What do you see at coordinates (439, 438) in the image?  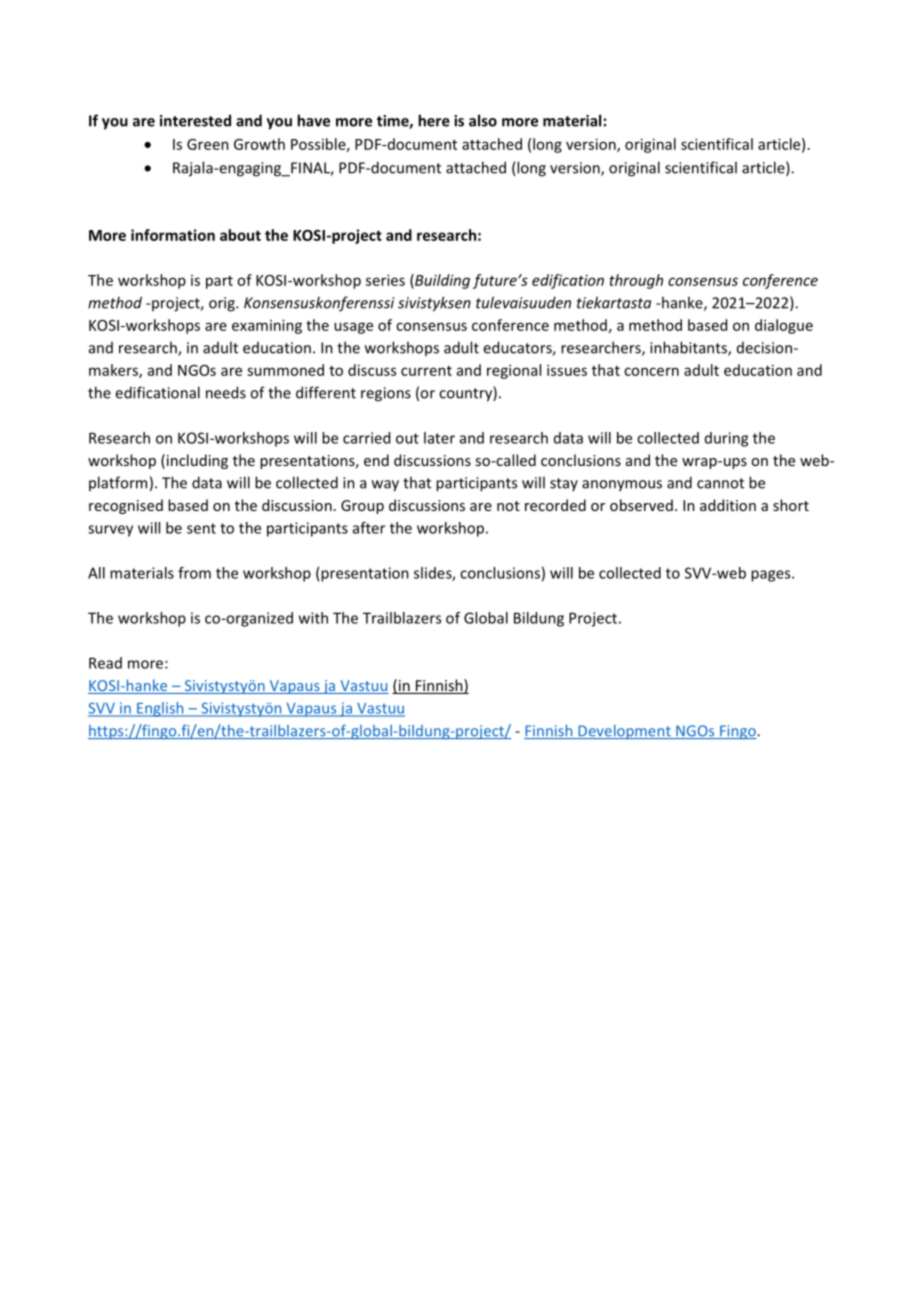 I see `later` at bounding box center [439, 438].
